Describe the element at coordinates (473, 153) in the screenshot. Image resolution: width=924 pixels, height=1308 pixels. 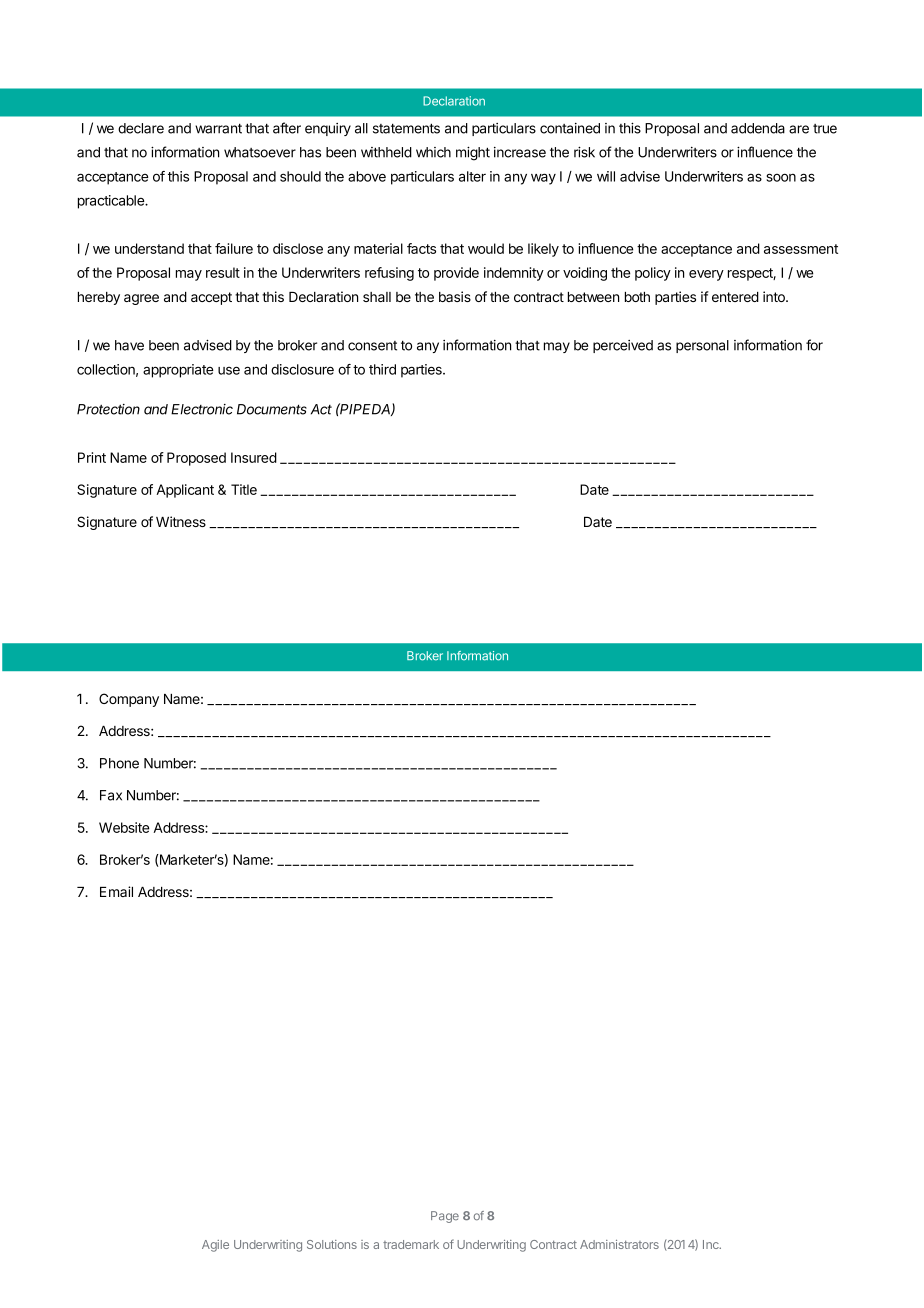
I see `might` at that location.
